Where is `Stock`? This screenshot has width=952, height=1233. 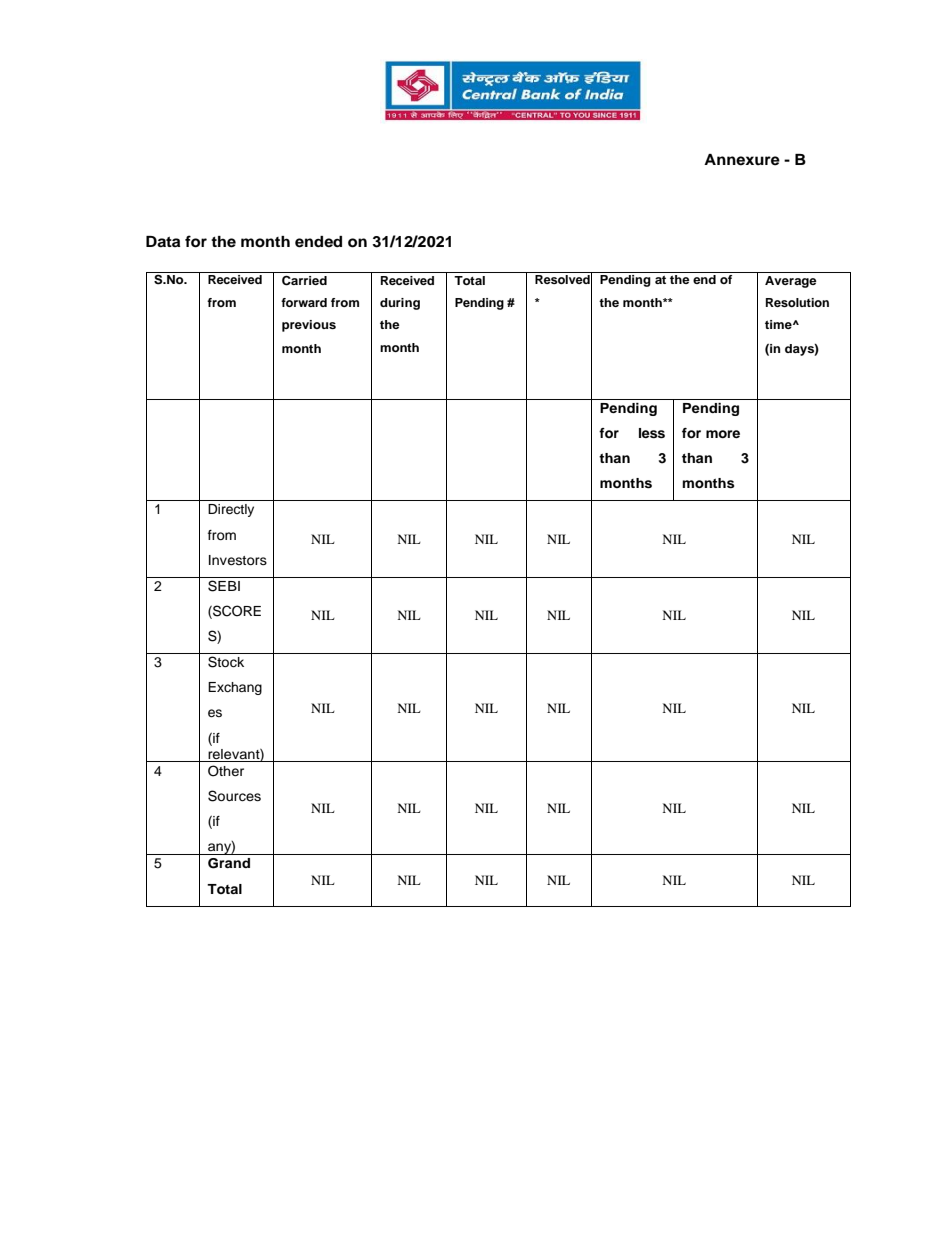 Stock is located at coordinates (226, 662).
